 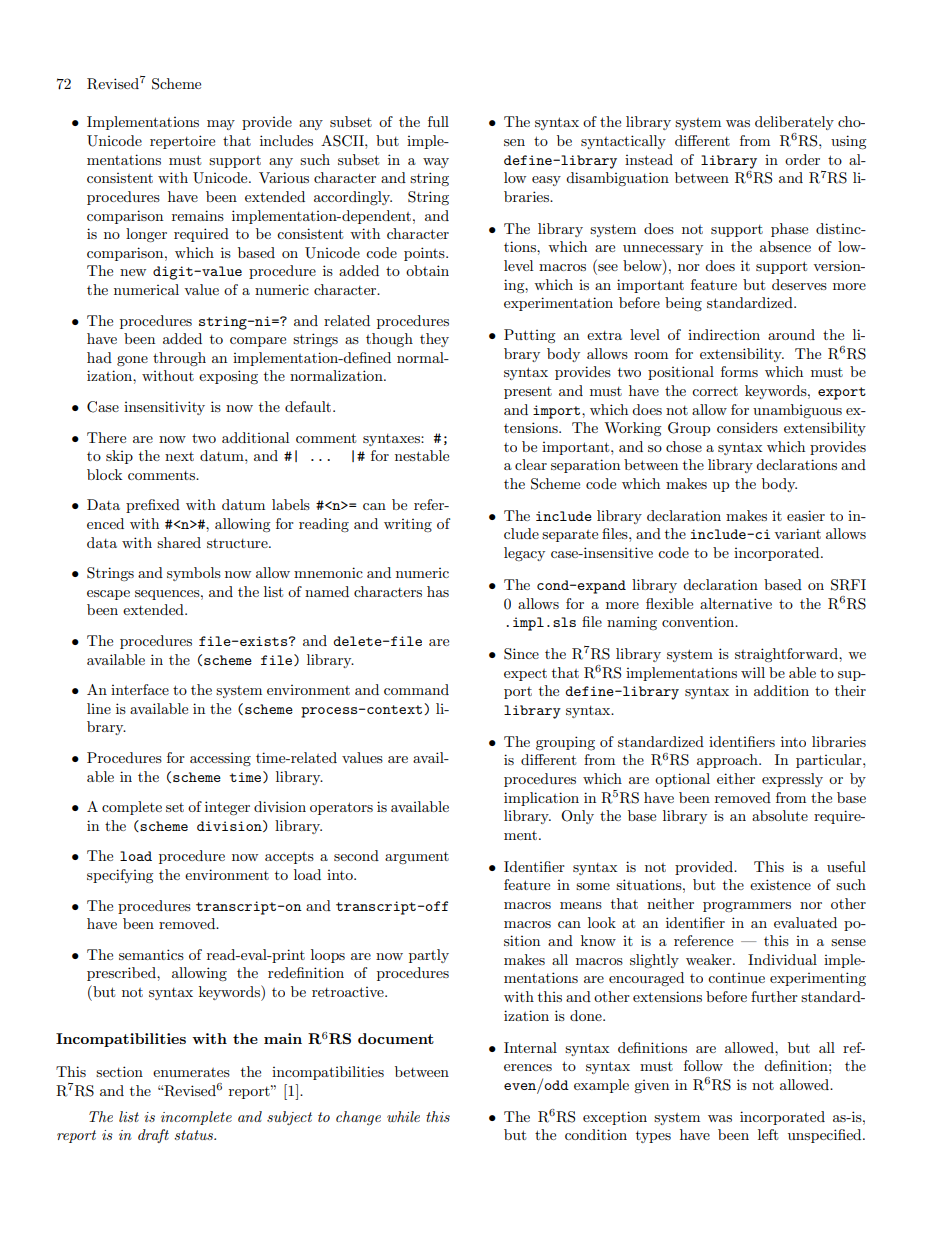 I want to click on order, so click(x=802, y=159).
